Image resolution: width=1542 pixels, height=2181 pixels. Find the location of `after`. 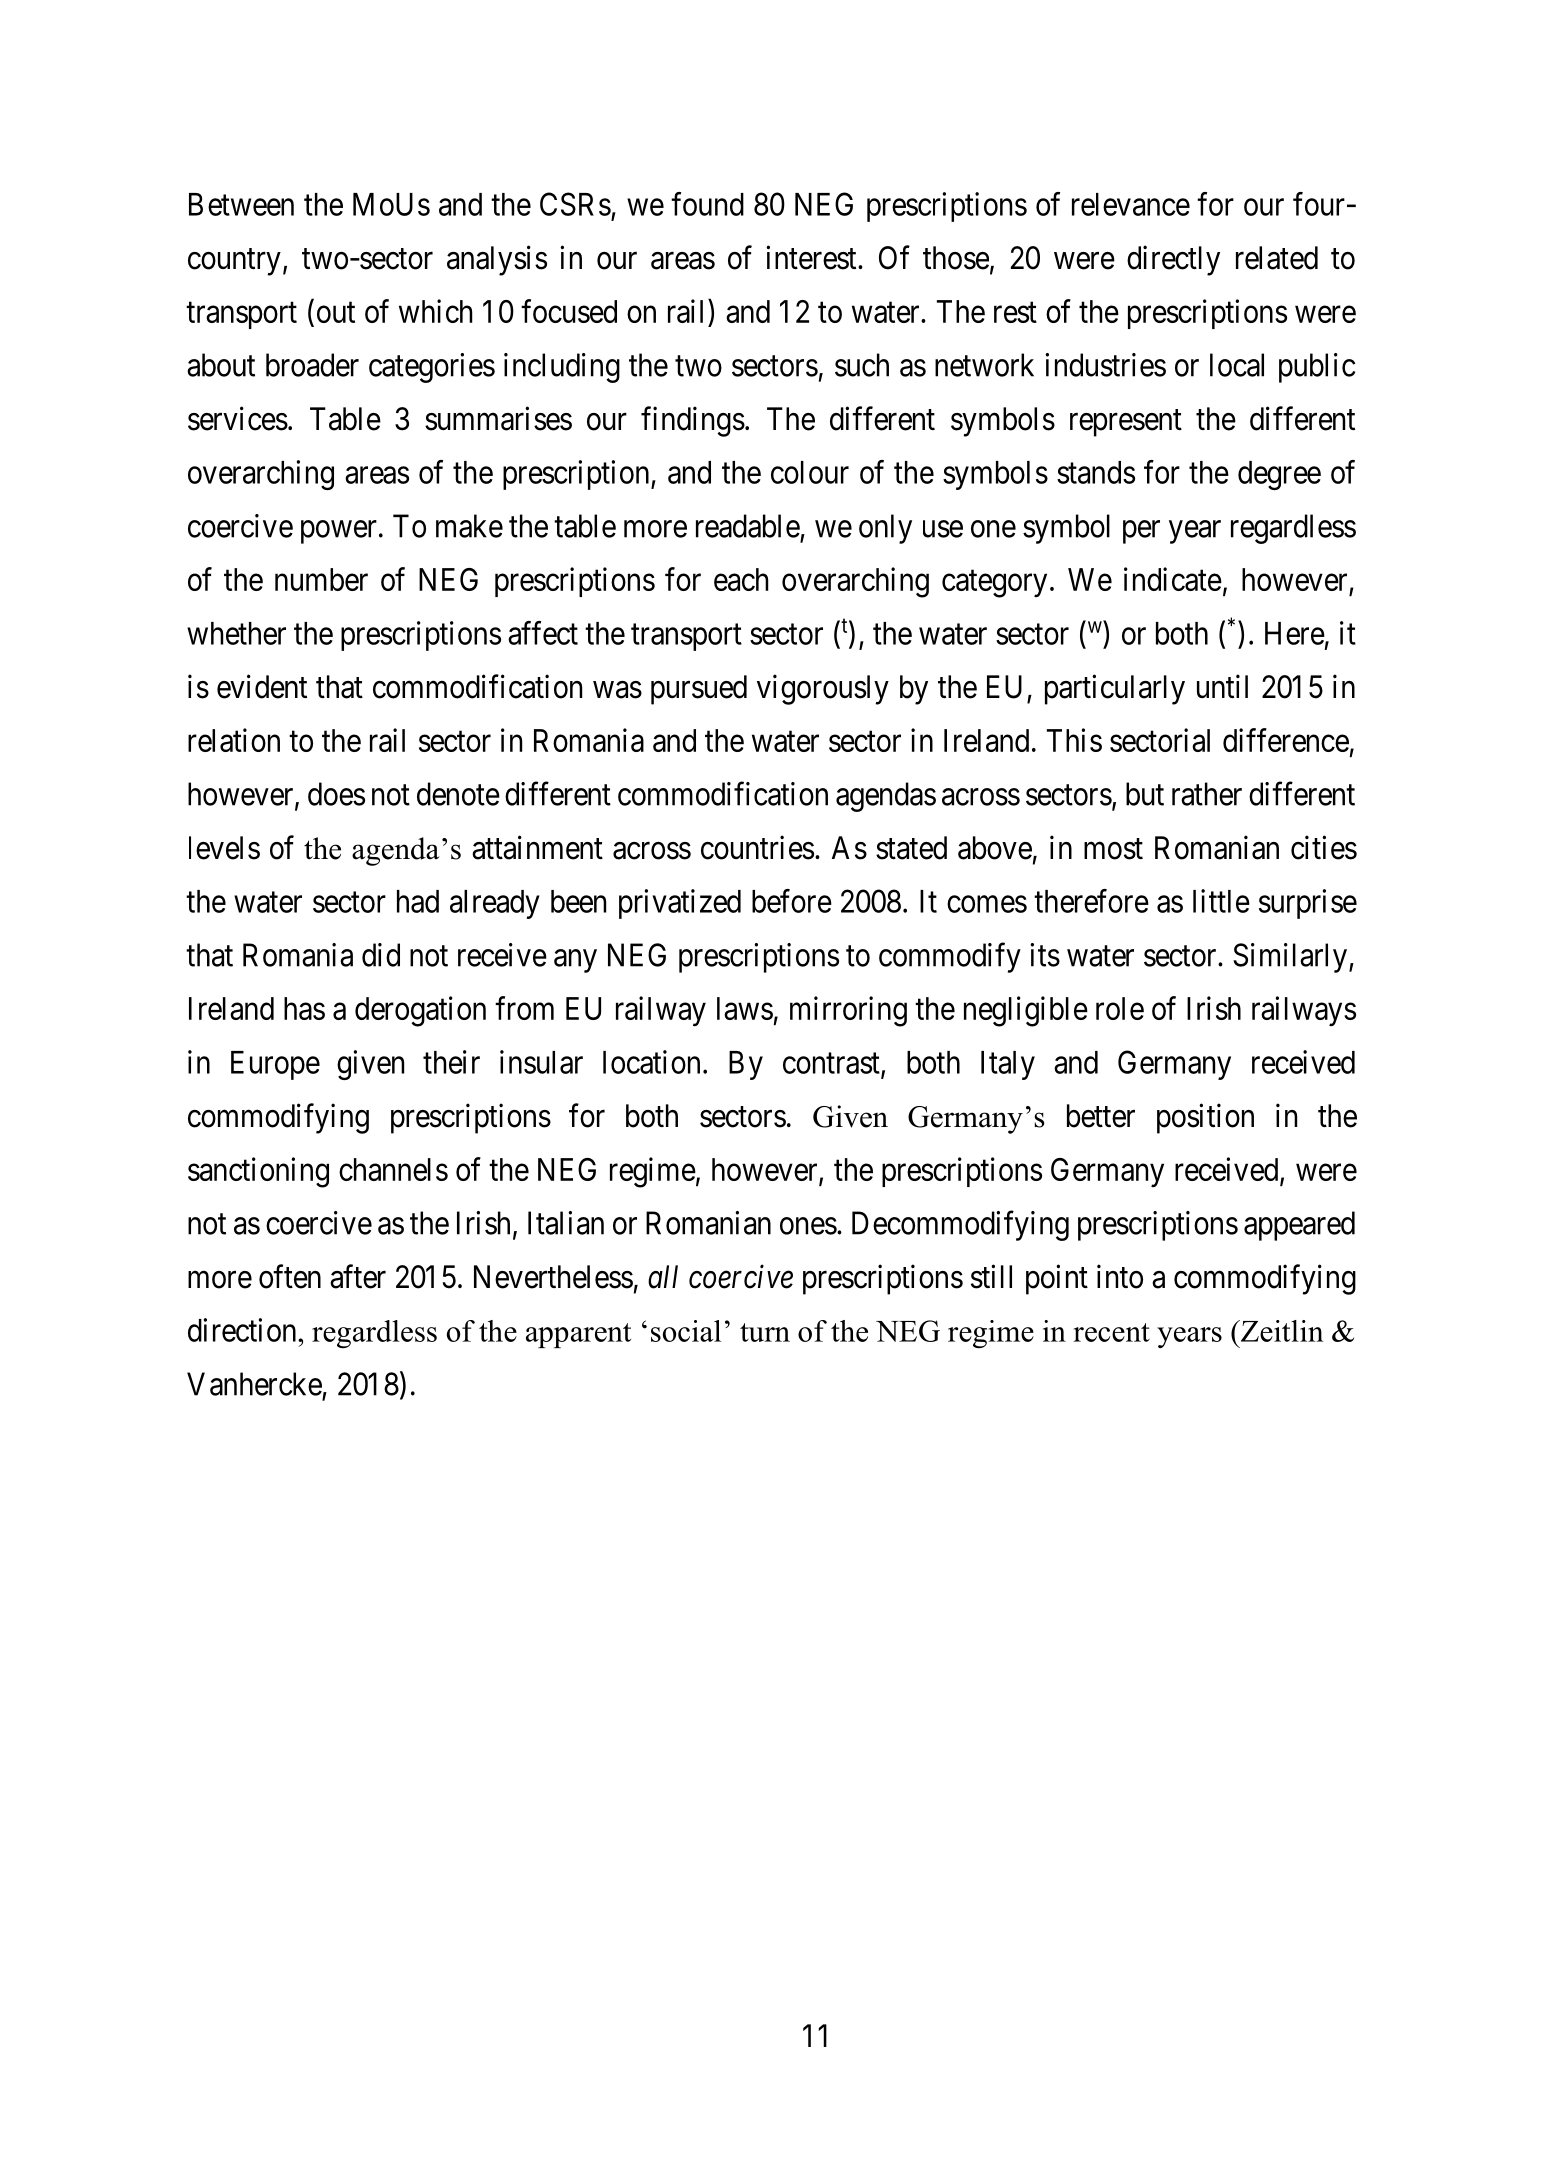

after is located at coordinates (358, 1276).
